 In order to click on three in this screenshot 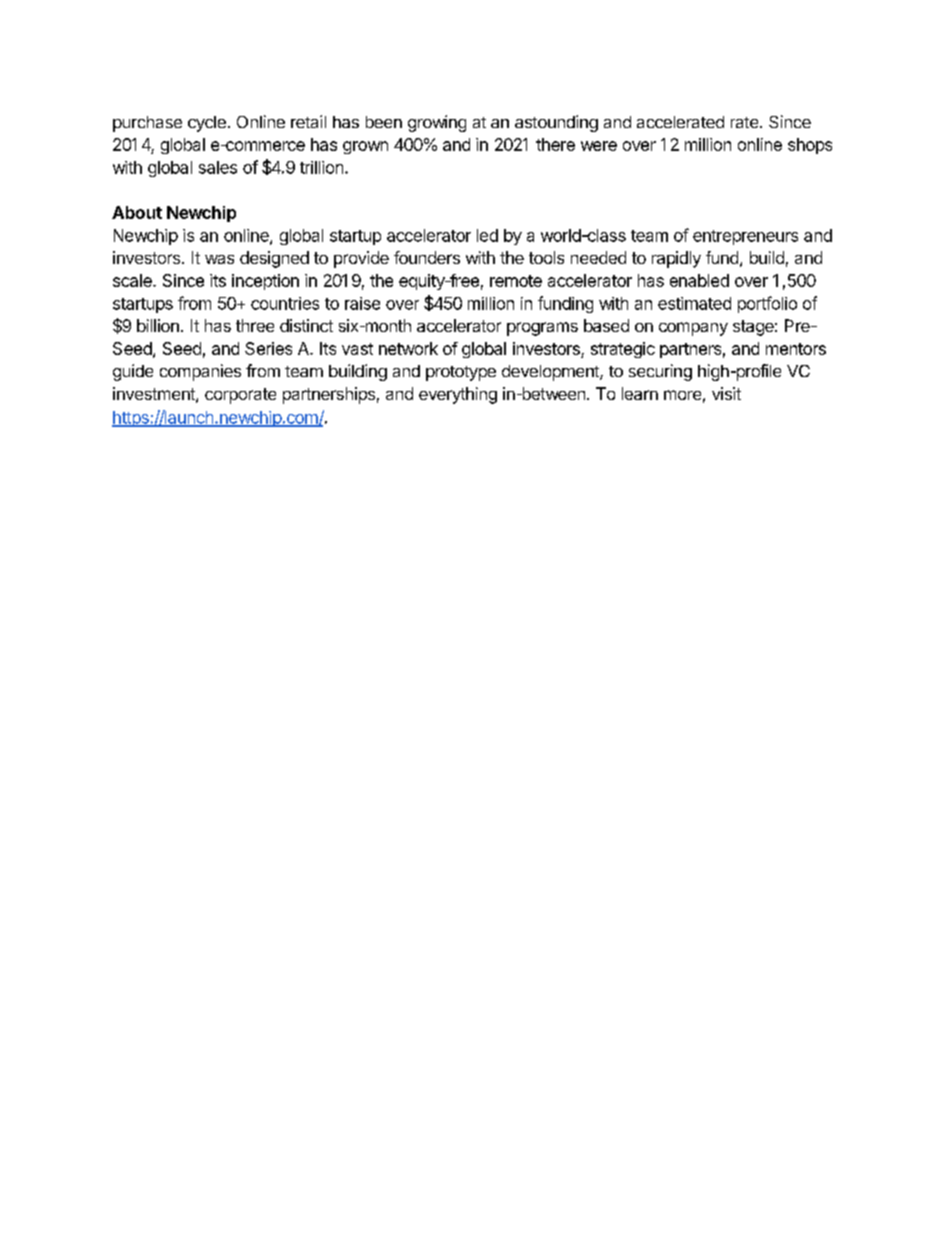, I will do `click(255, 325)`.
